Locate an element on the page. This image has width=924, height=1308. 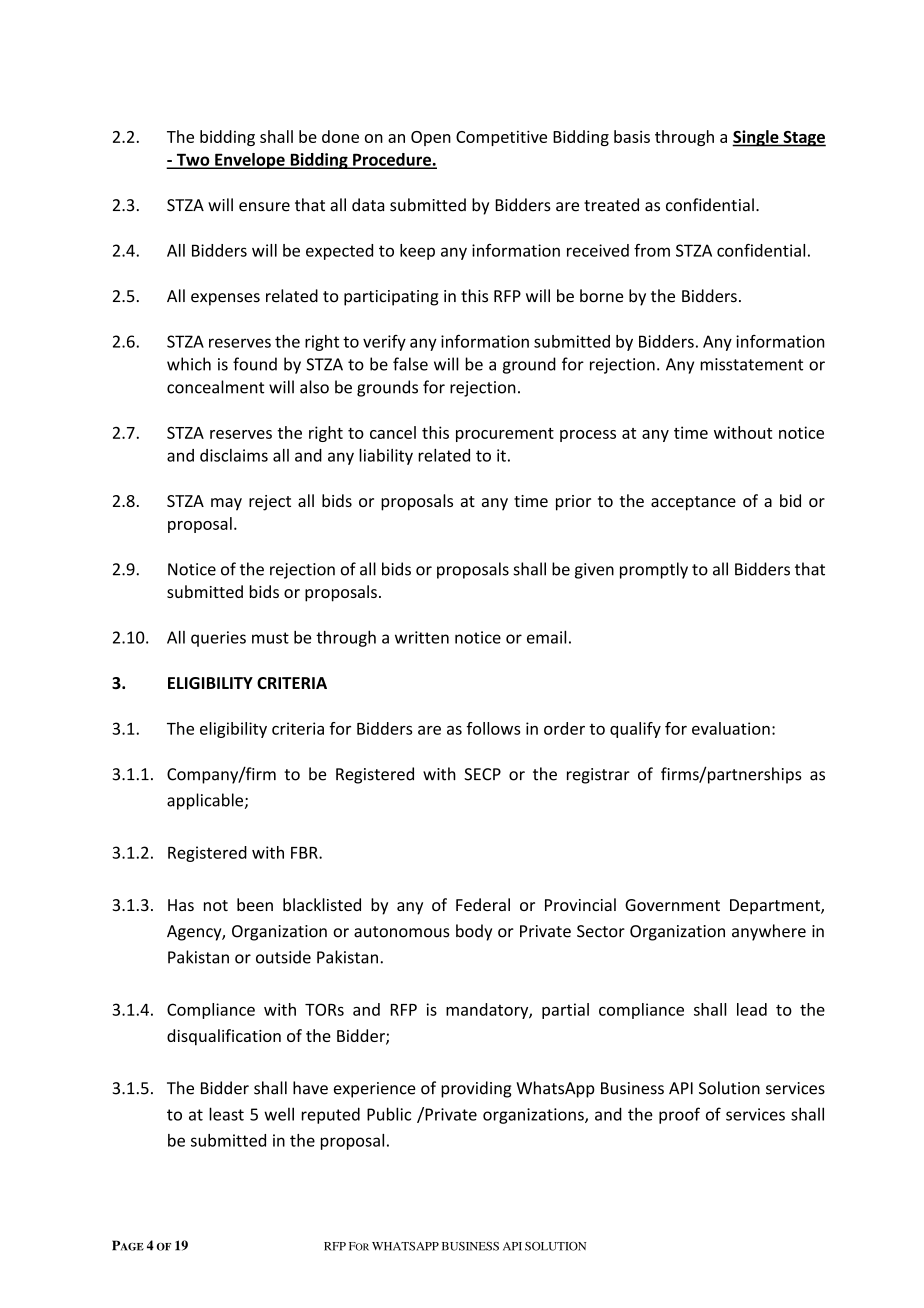
Single is located at coordinates (756, 138).
